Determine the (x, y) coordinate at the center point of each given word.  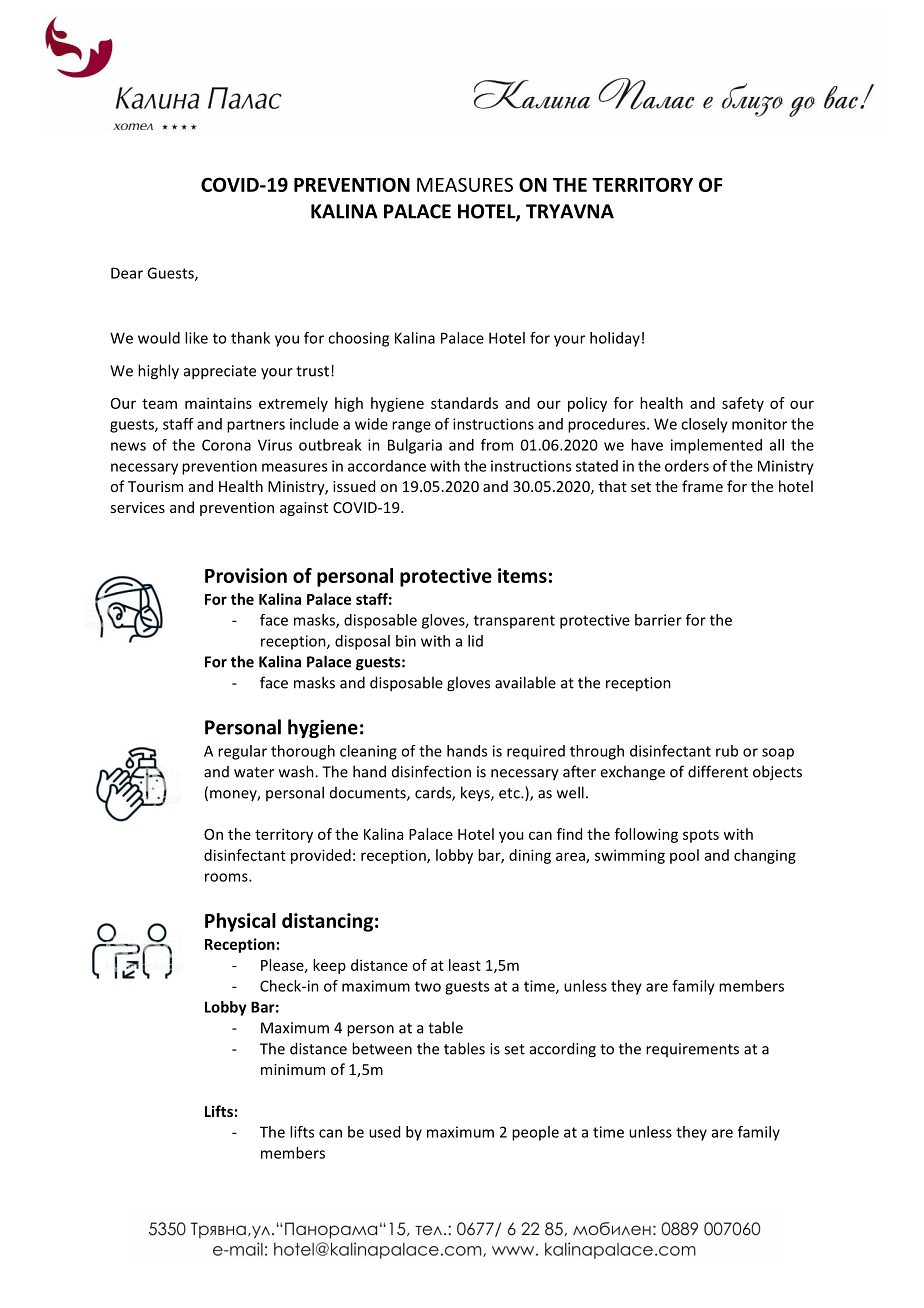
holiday (615, 339)
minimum (293, 1069)
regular (242, 752)
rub (727, 751)
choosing (358, 339)
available (525, 682)
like (196, 338)
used (384, 1132)
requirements (692, 1050)
